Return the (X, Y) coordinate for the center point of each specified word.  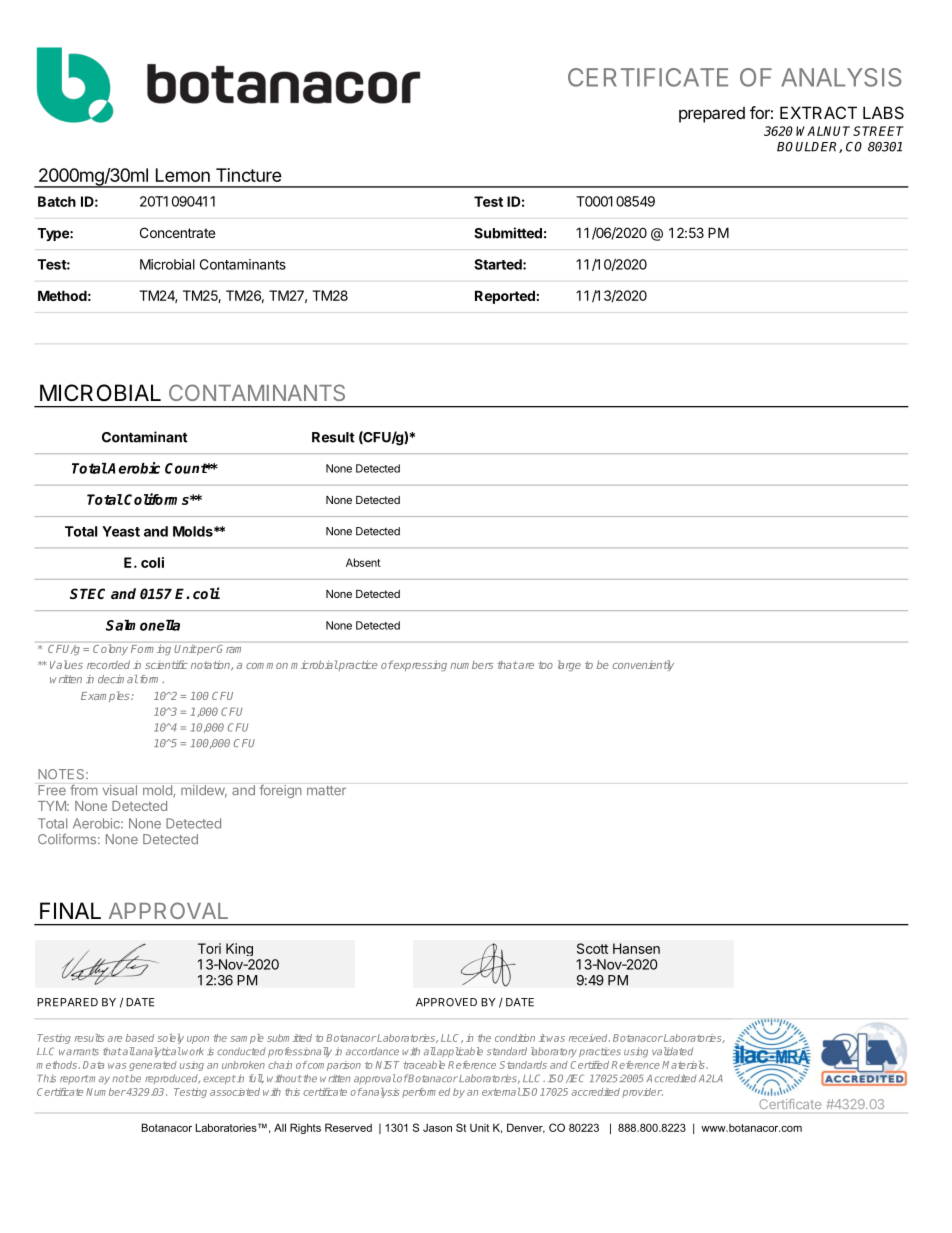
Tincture (249, 175)
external (501, 1092)
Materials (684, 1065)
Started (499, 264)
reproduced (172, 1079)
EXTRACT (818, 112)
